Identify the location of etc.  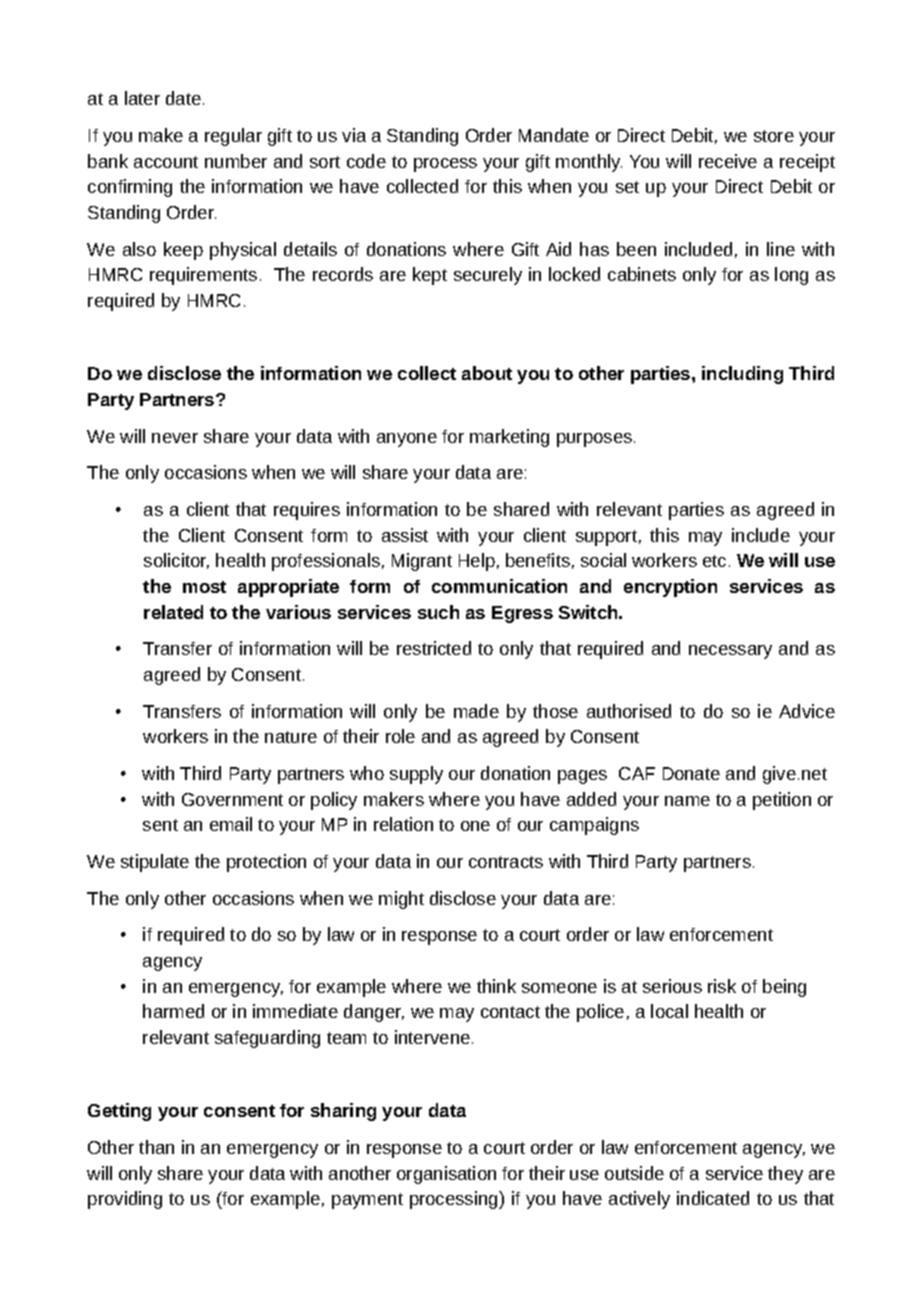
(714, 561).
